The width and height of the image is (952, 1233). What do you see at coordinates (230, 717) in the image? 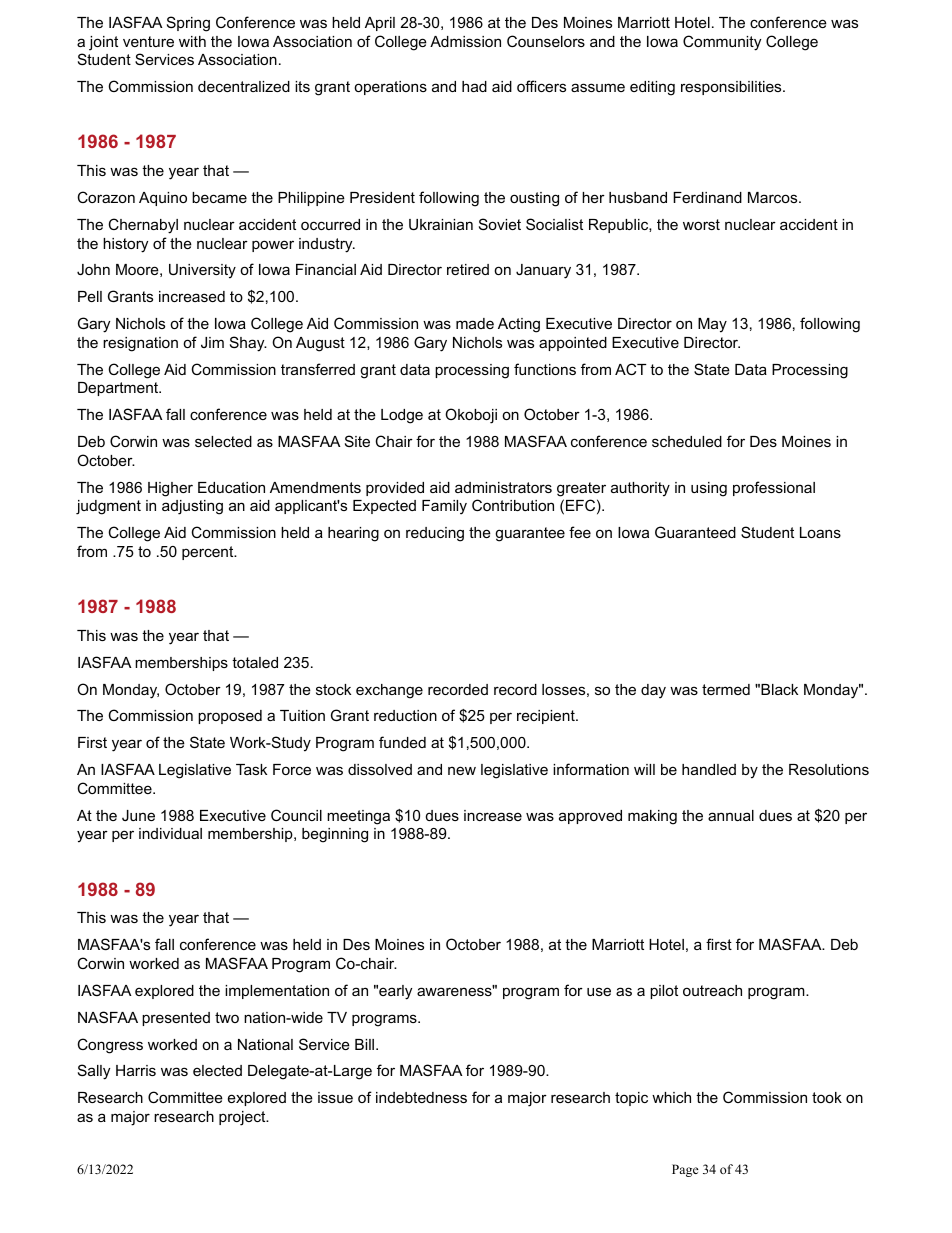
I see `proposed` at bounding box center [230, 717].
